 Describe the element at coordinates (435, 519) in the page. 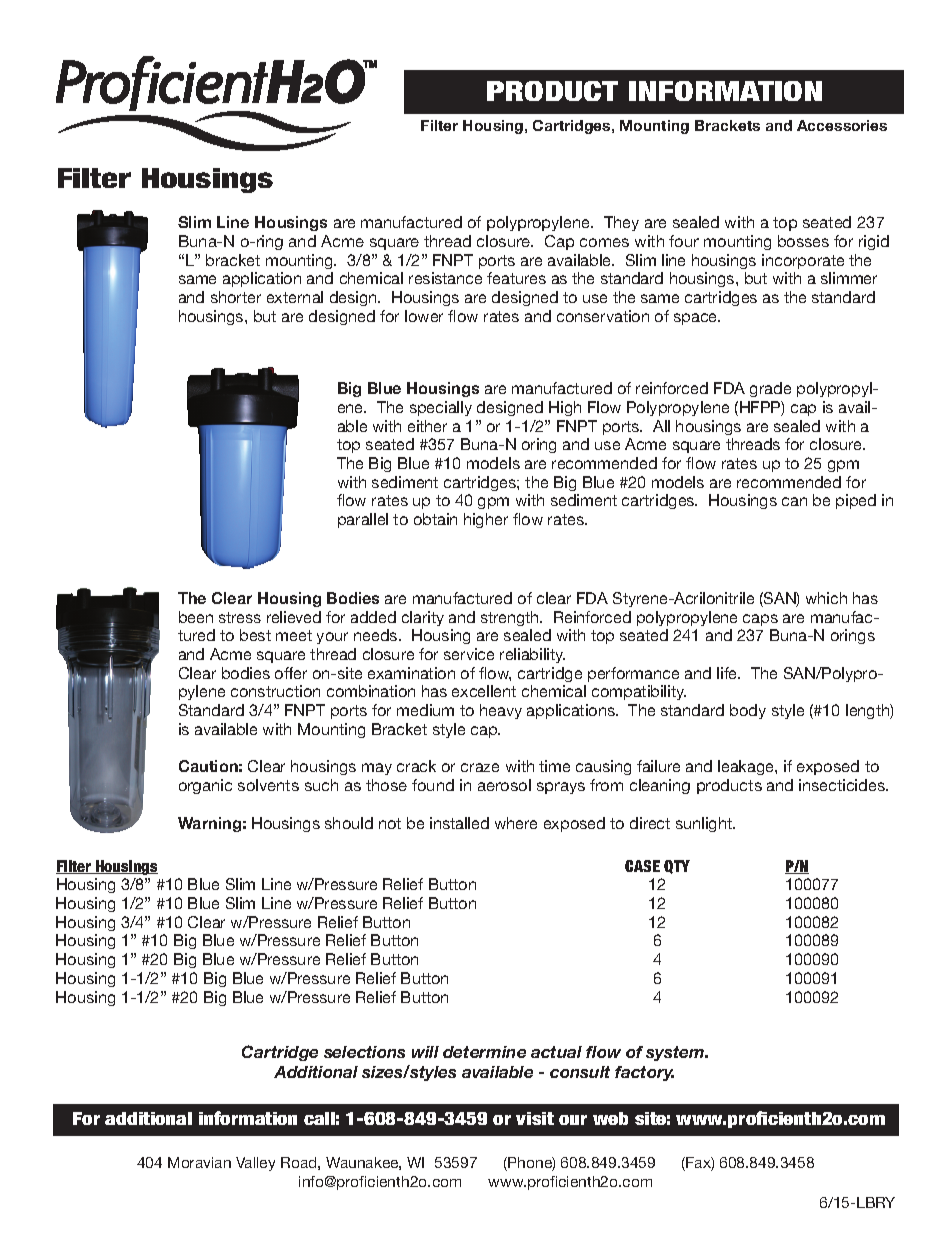

I see `obtain` at that location.
